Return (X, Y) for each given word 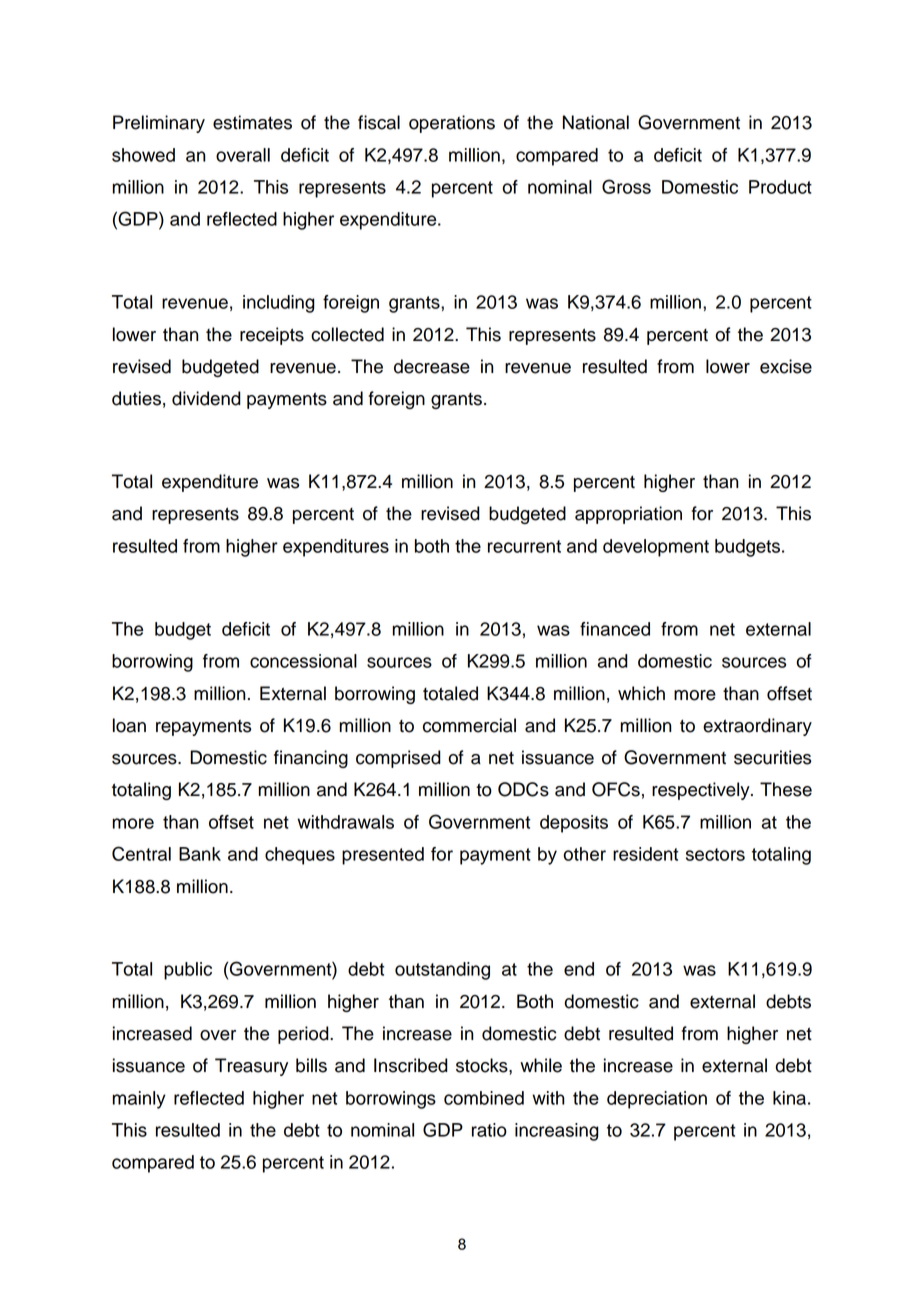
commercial (469, 725)
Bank (200, 854)
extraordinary (757, 727)
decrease (432, 366)
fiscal (379, 122)
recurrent (524, 546)
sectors (715, 854)
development (656, 548)
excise (786, 366)
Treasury (251, 1067)
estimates (252, 122)
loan (129, 725)
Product (780, 187)
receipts (272, 336)
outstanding (442, 971)
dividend (206, 398)
